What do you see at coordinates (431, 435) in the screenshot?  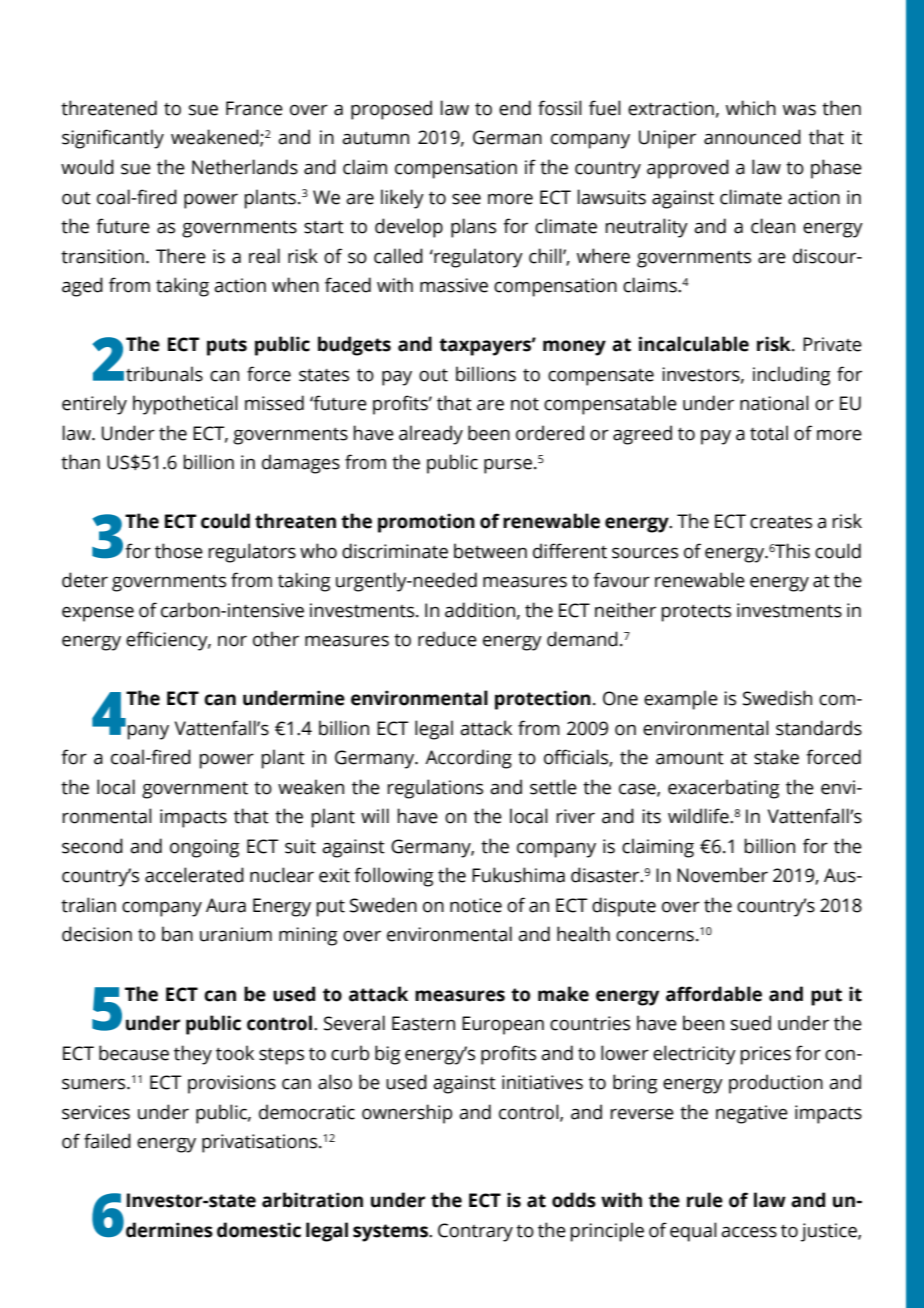 I see `already` at bounding box center [431, 435].
